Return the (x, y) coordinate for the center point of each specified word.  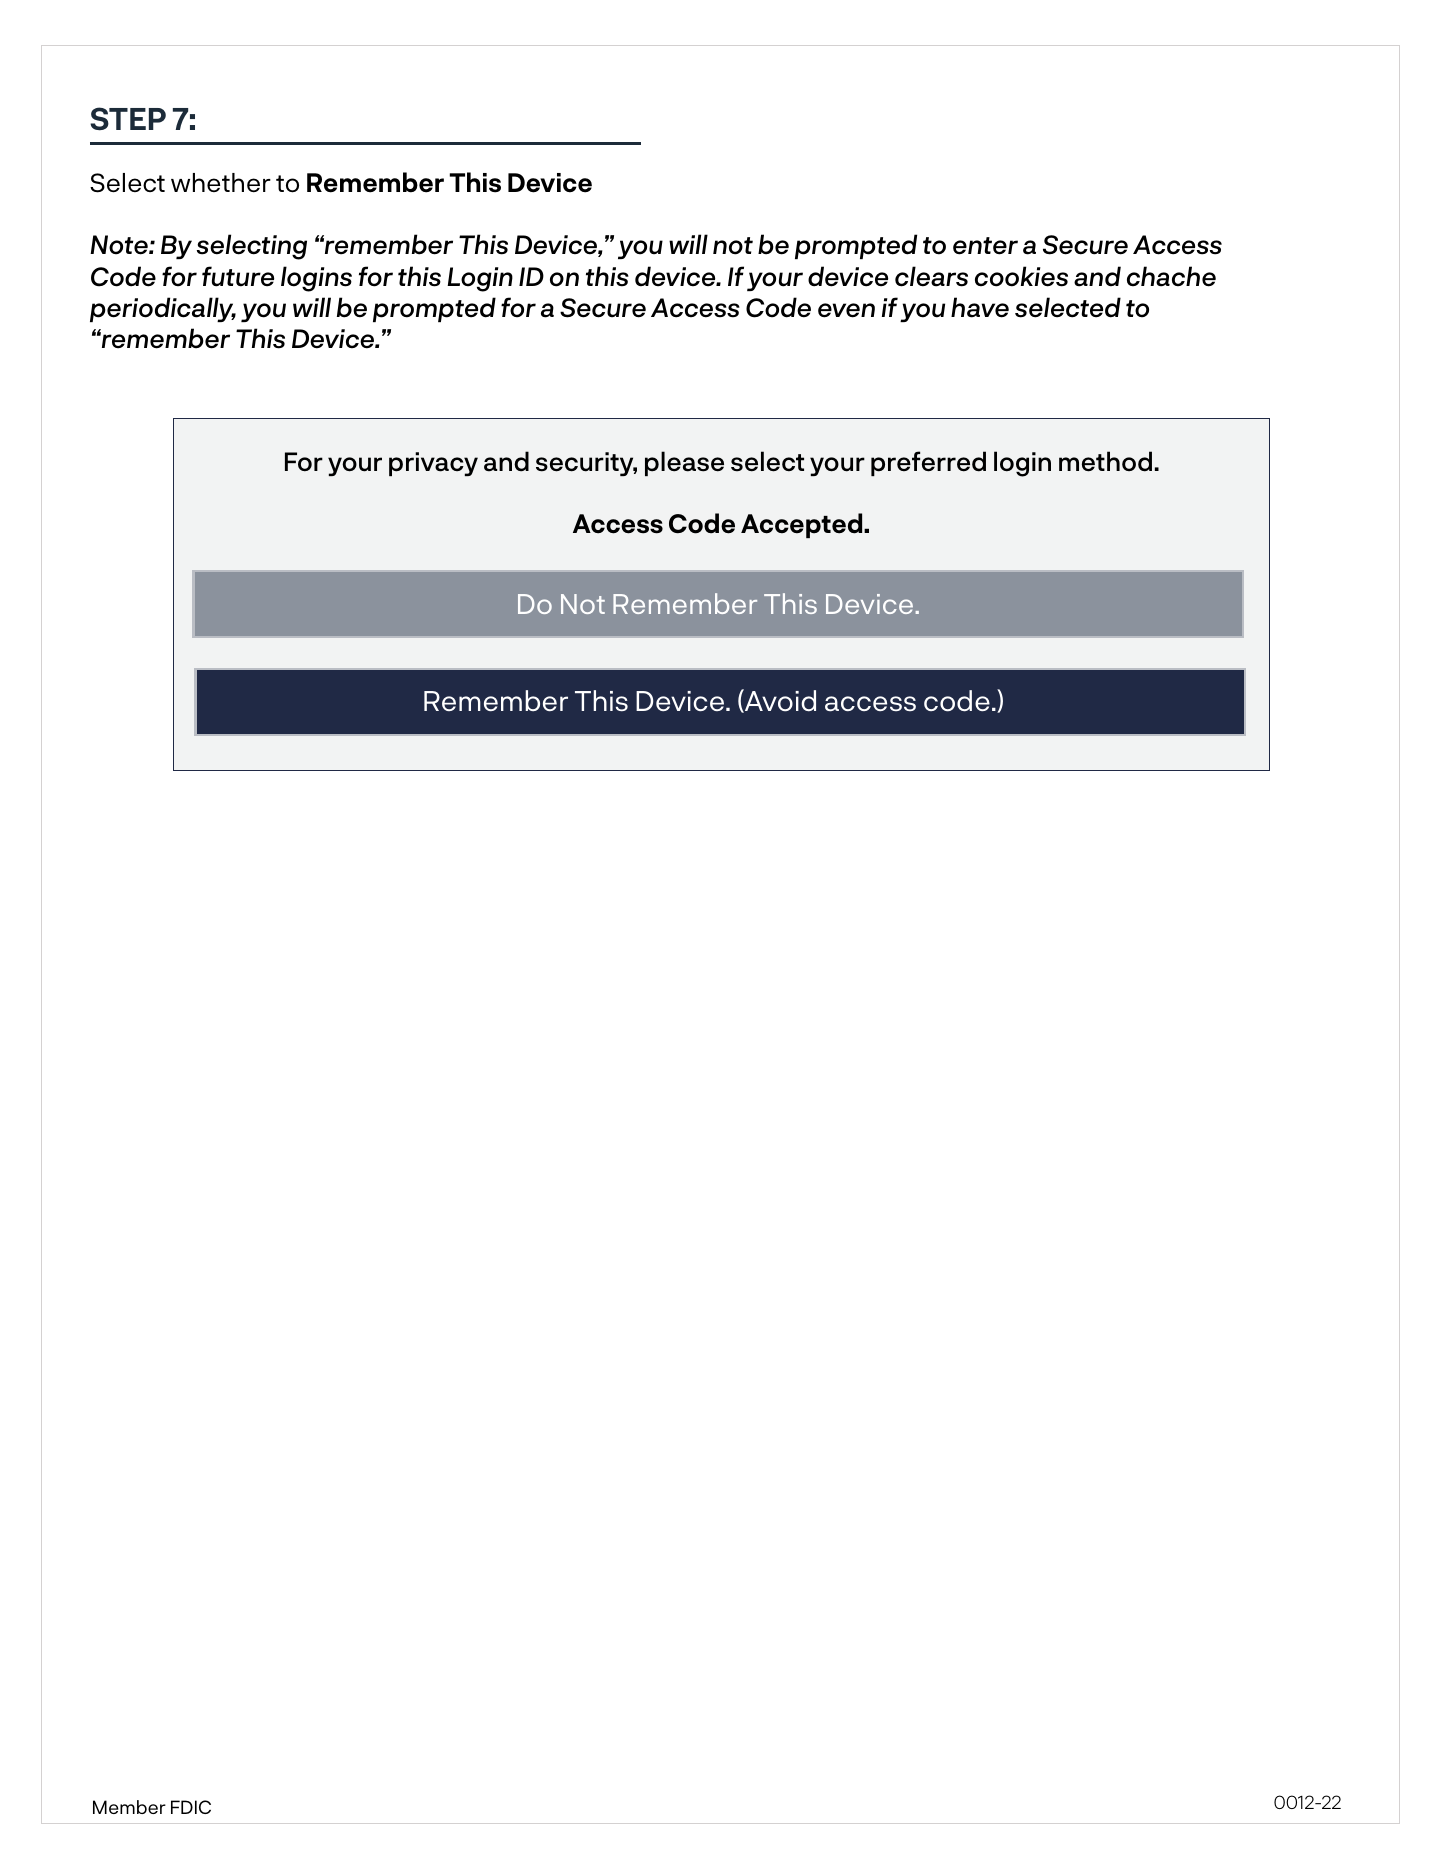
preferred (928, 463)
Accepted (803, 525)
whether (221, 182)
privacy (433, 464)
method (1105, 461)
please (684, 463)
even (846, 310)
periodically (163, 309)
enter (985, 246)
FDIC (191, 1807)
